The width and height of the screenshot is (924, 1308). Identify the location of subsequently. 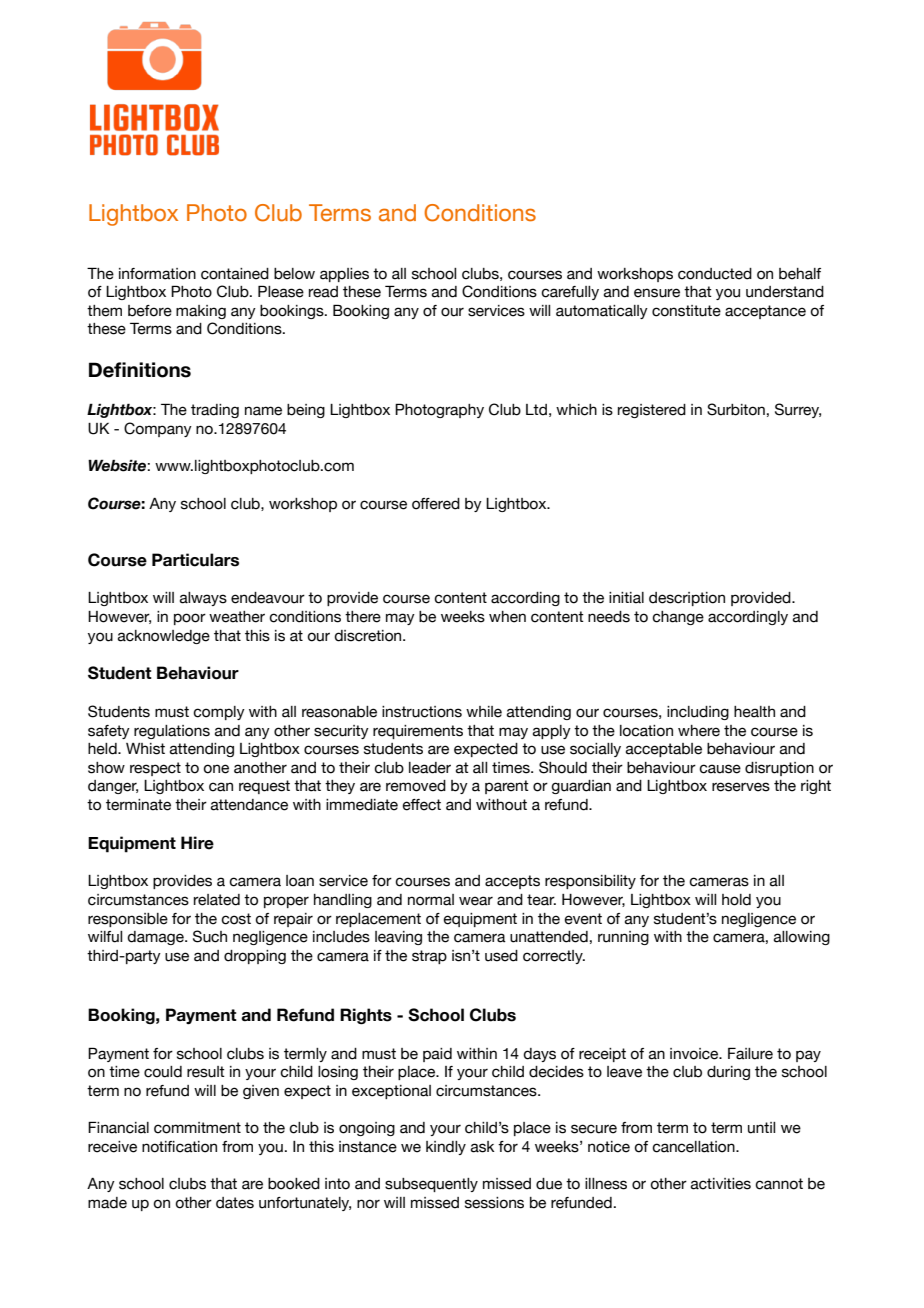
(431, 1185).
